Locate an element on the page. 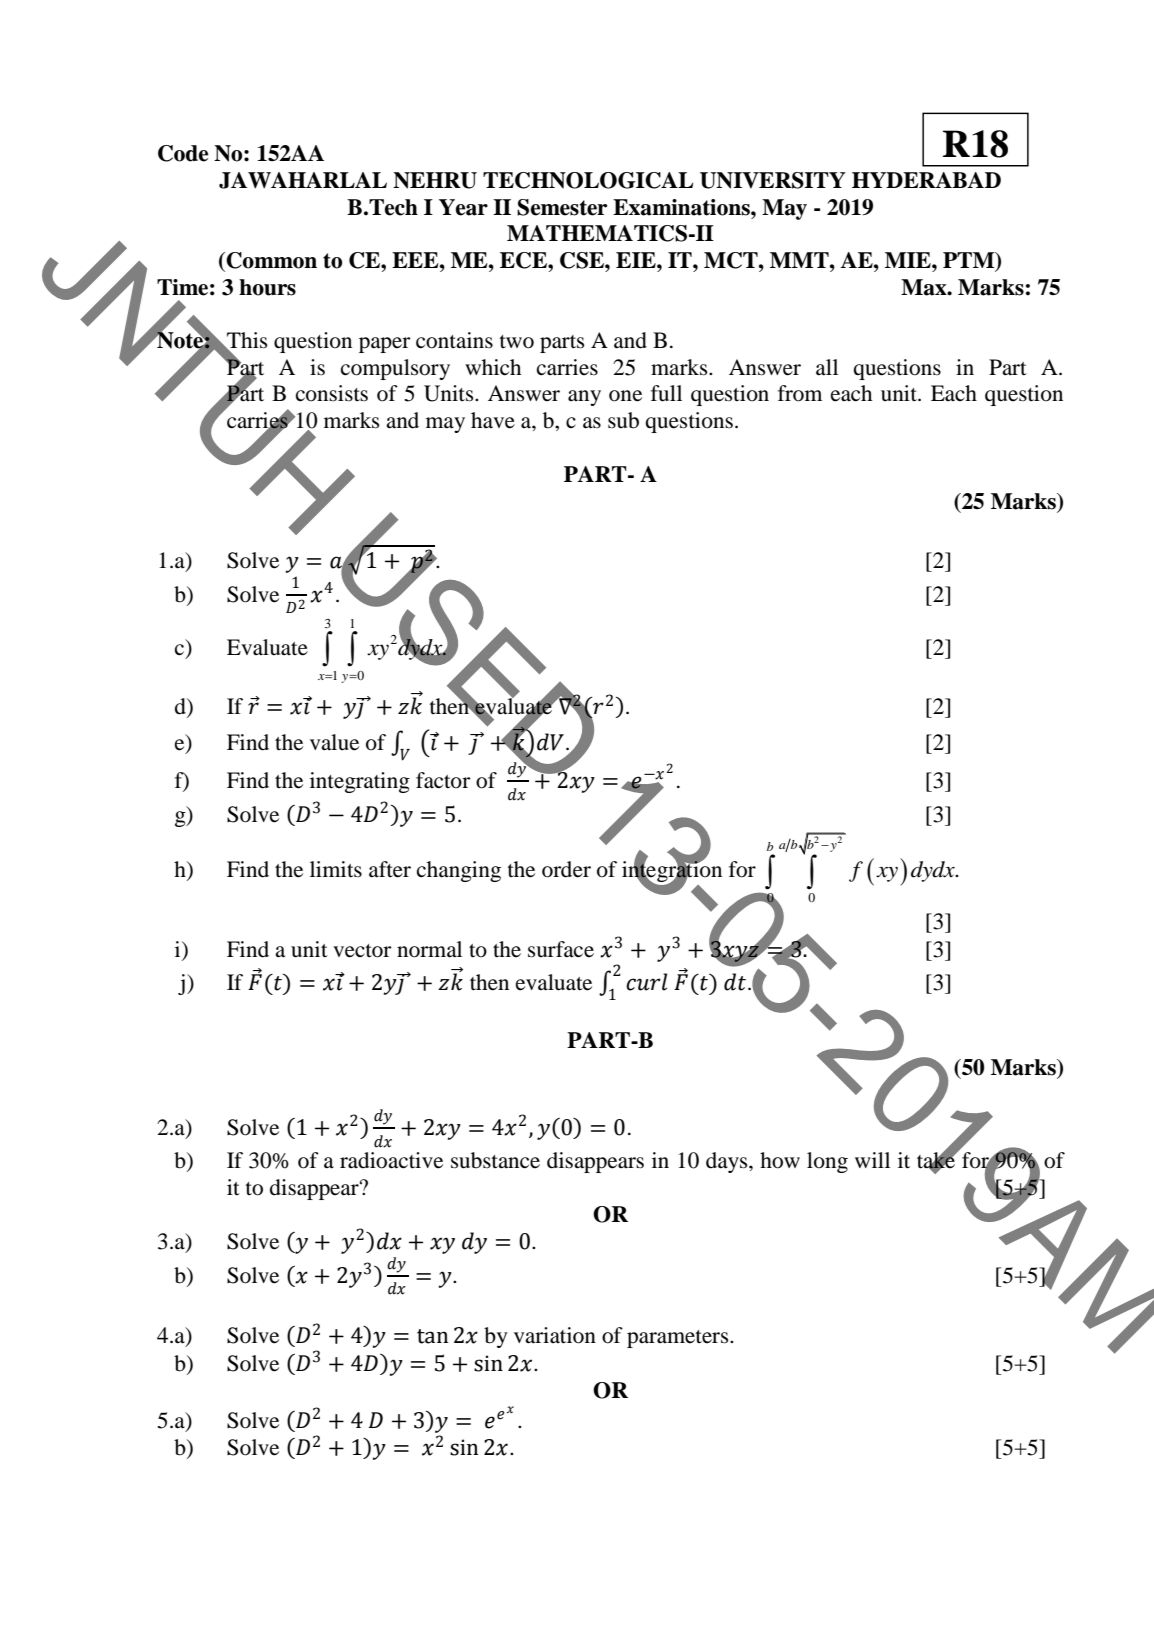 The image size is (1154, 1632). Semester is located at coordinates (562, 207).
